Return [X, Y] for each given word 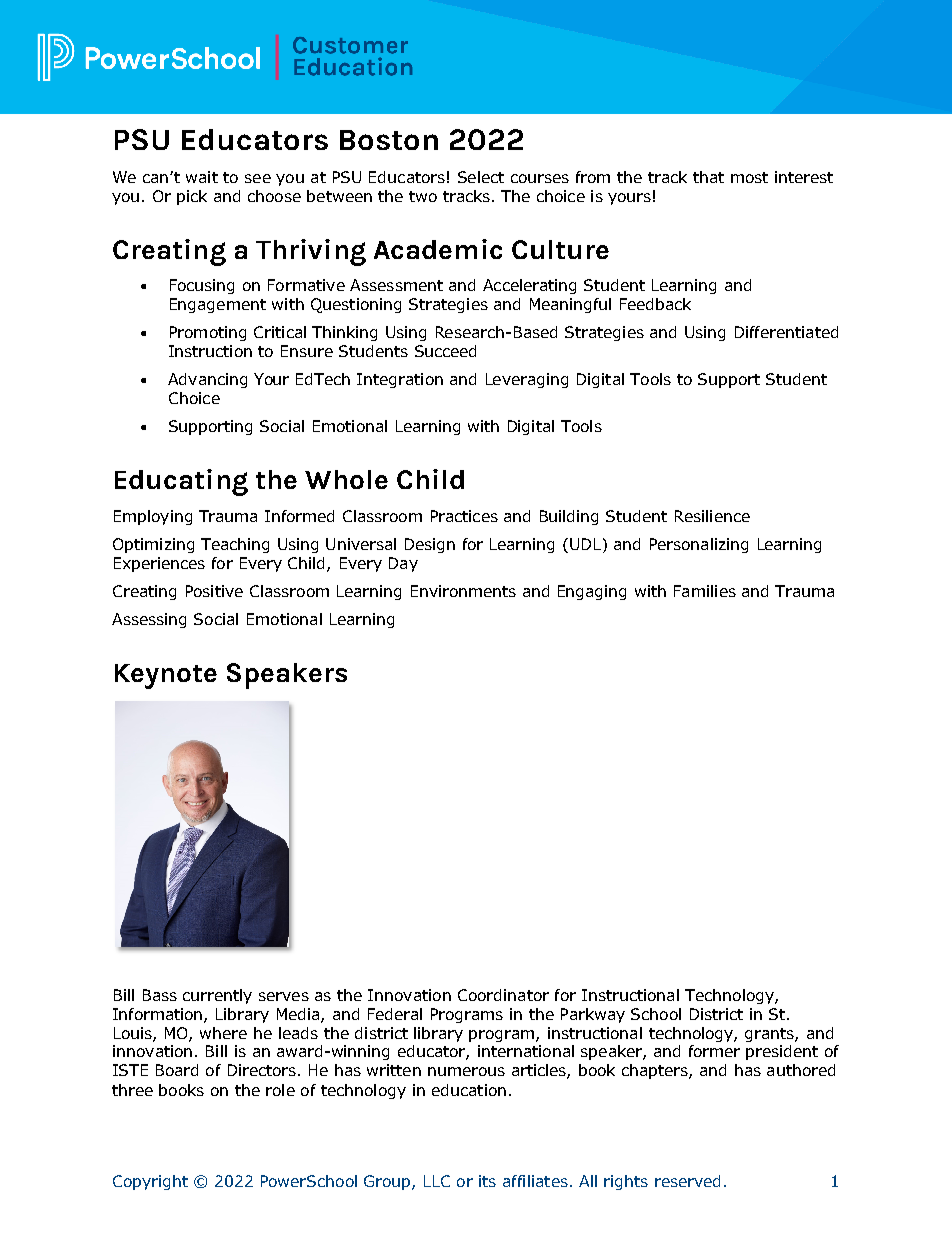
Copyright [150, 1182]
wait [202, 177]
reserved [687, 1181]
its [487, 1181]
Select [481, 177]
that [708, 177]
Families [705, 591]
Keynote [166, 676]
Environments [463, 591]
